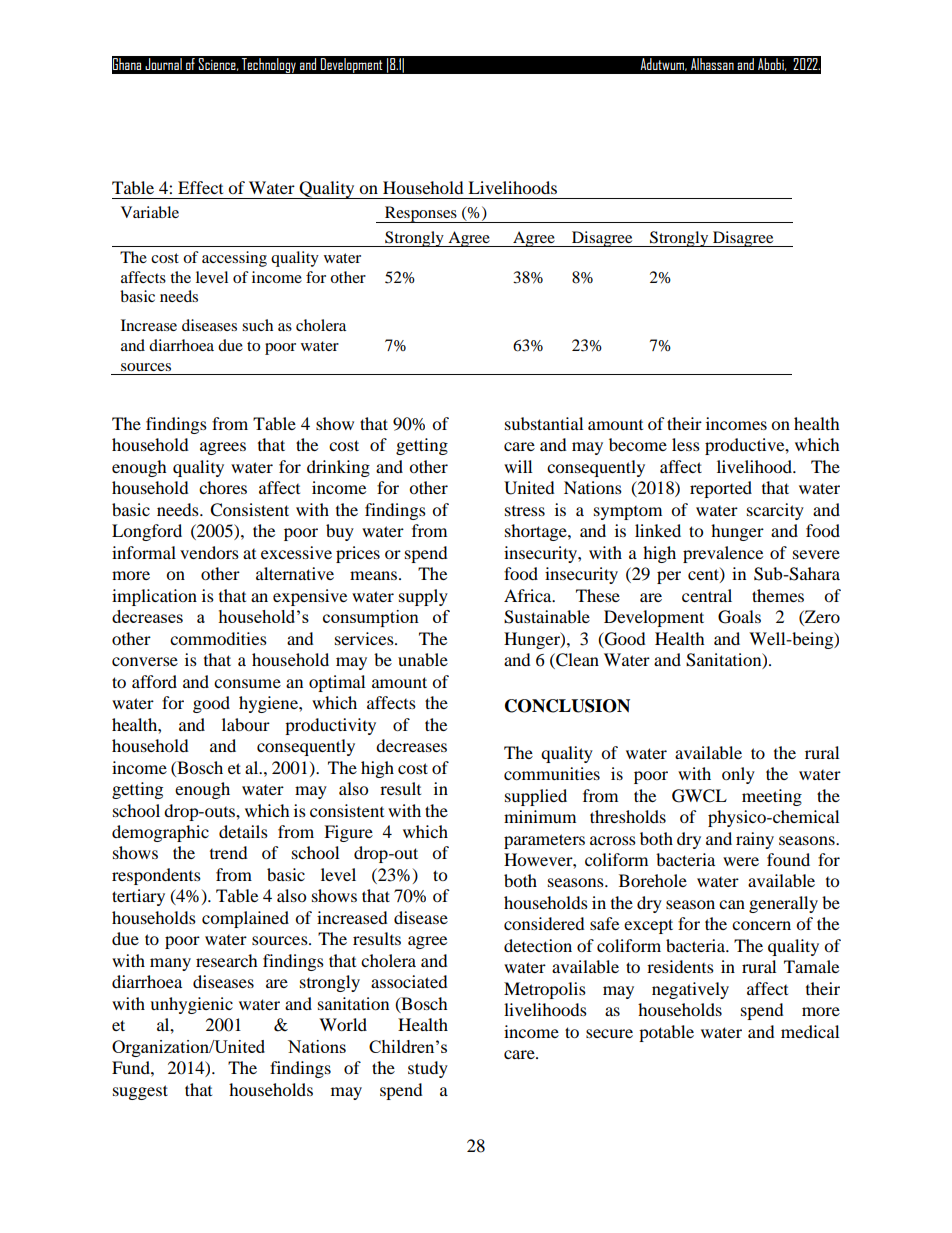  I want to click on suggest, so click(140, 1092).
